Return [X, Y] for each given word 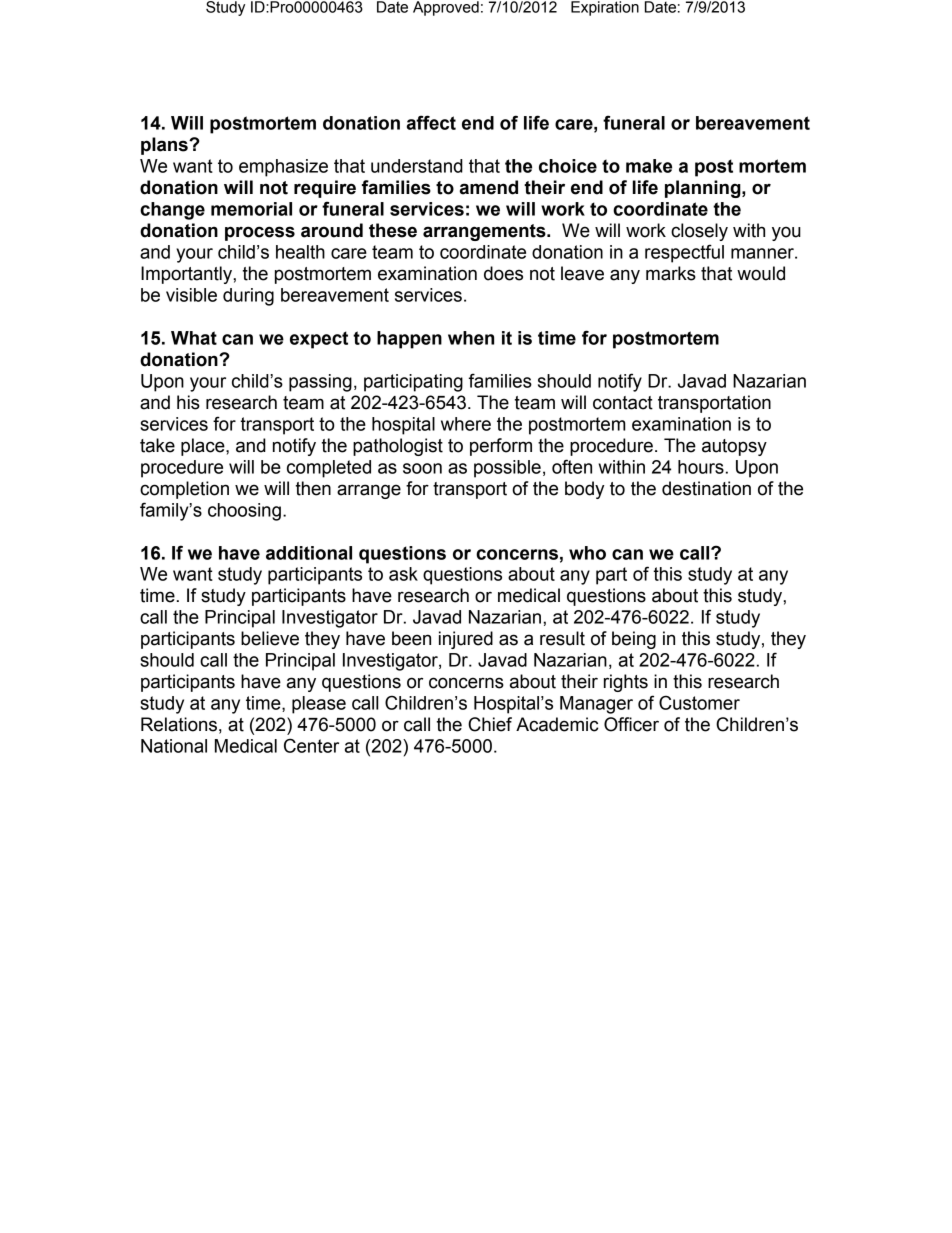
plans [165, 146]
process [260, 233]
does [503, 273]
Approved [446, 8]
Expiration [605, 8]
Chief [490, 724]
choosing [244, 512]
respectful [684, 253]
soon [422, 468]
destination [706, 488]
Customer [699, 702]
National [174, 746]
